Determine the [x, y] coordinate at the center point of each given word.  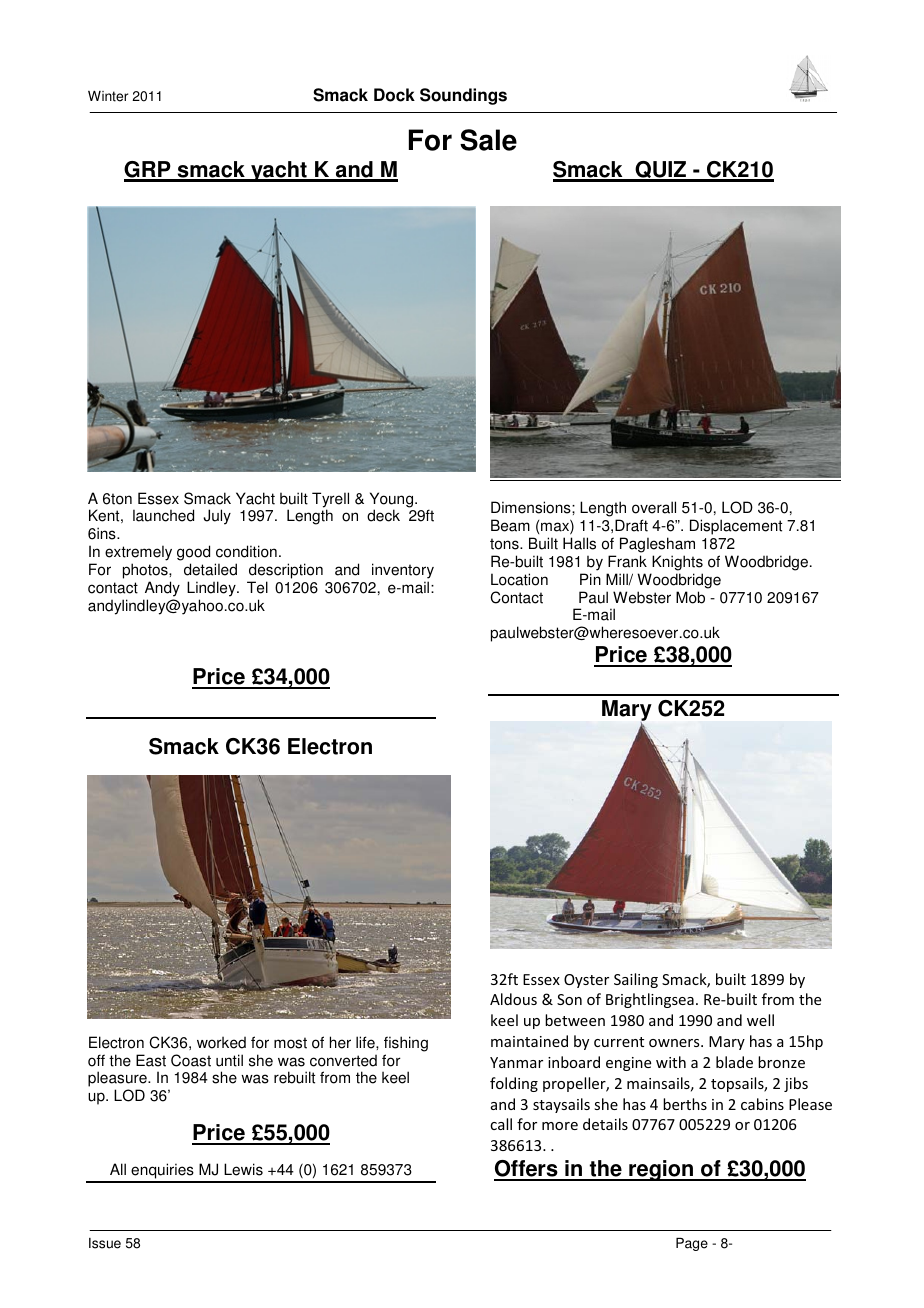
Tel [257, 587]
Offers [527, 1170]
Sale [488, 140]
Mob [690, 597]
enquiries [162, 1172]
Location [519, 579]
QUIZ [661, 171]
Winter [108, 96]
